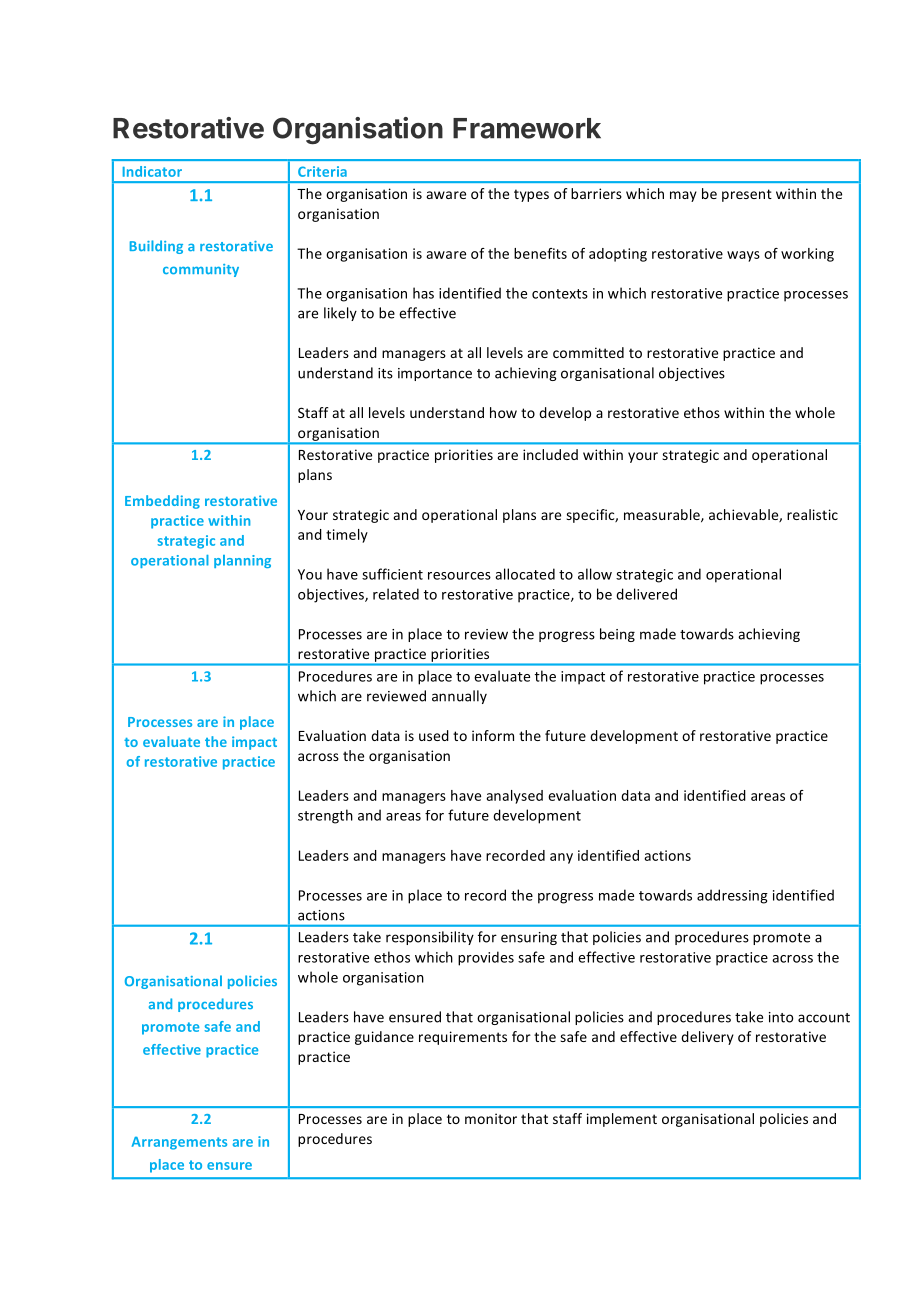 The width and height of the image is (924, 1307). I want to click on present, so click(747, 195).
